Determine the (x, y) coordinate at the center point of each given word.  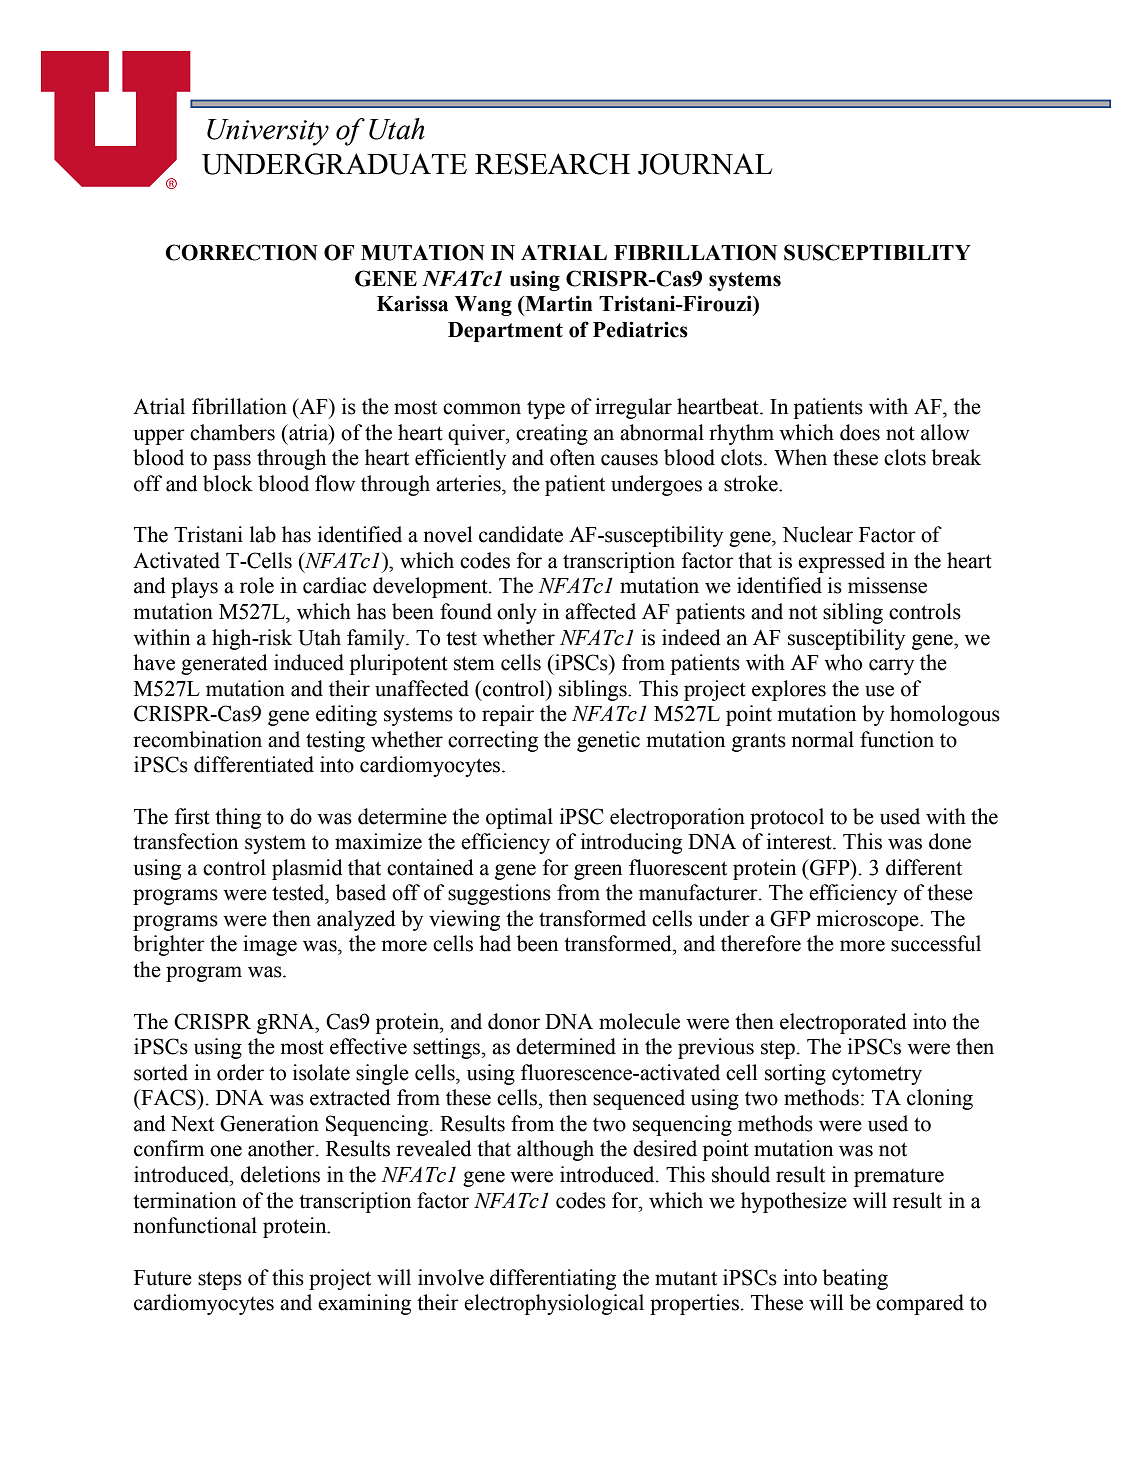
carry (891, 667)
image (270, 945)
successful (936, 943)
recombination (197, 739)
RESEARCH (552, 164)
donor (514, 1021)
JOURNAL (705, 164)
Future (163, 1278)
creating (552, 434)
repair (508, 715)
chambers (232, 432)
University (268, 132)
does (860, 432)
